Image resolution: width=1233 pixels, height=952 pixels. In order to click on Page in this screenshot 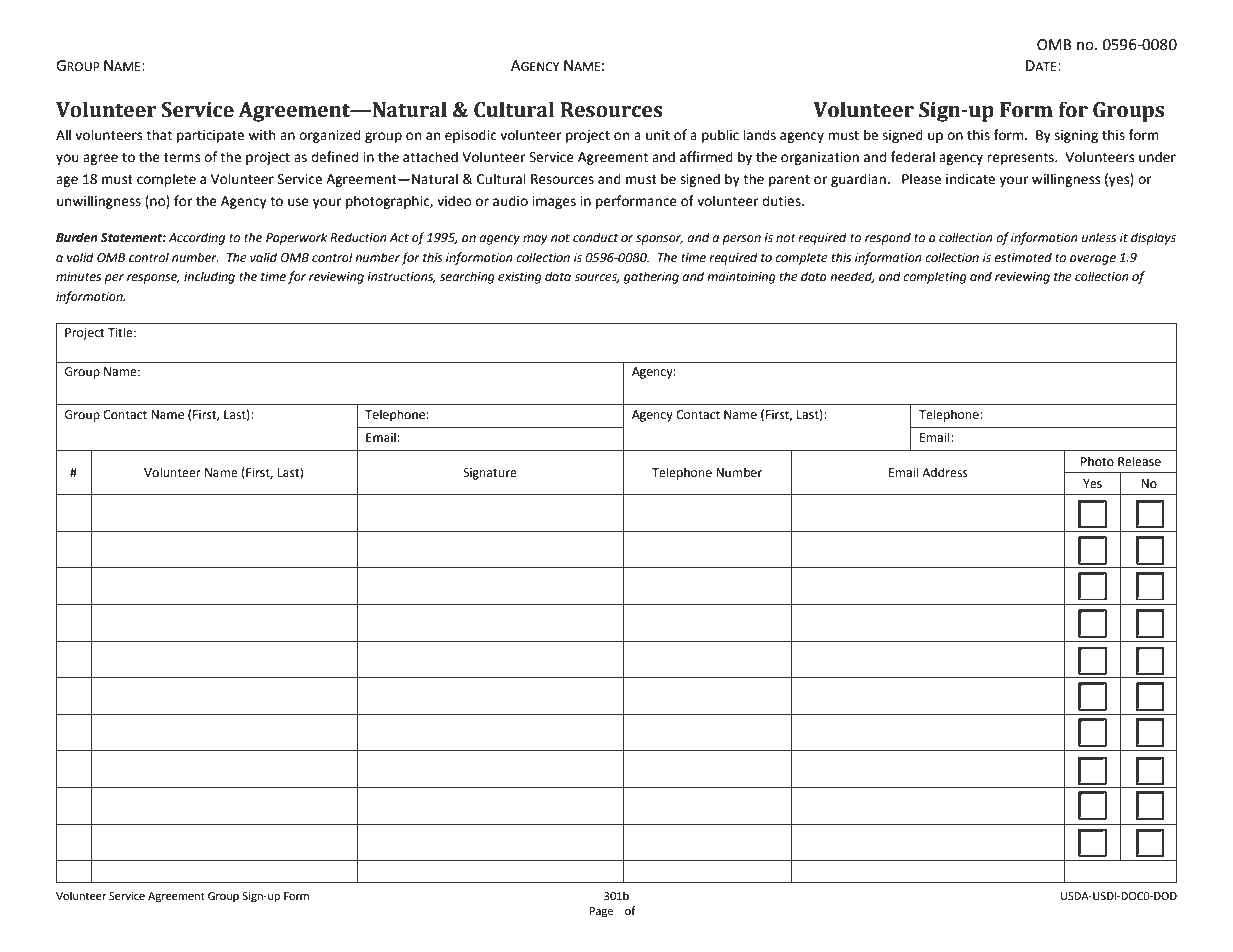, I will do `click(601, 912)`.
